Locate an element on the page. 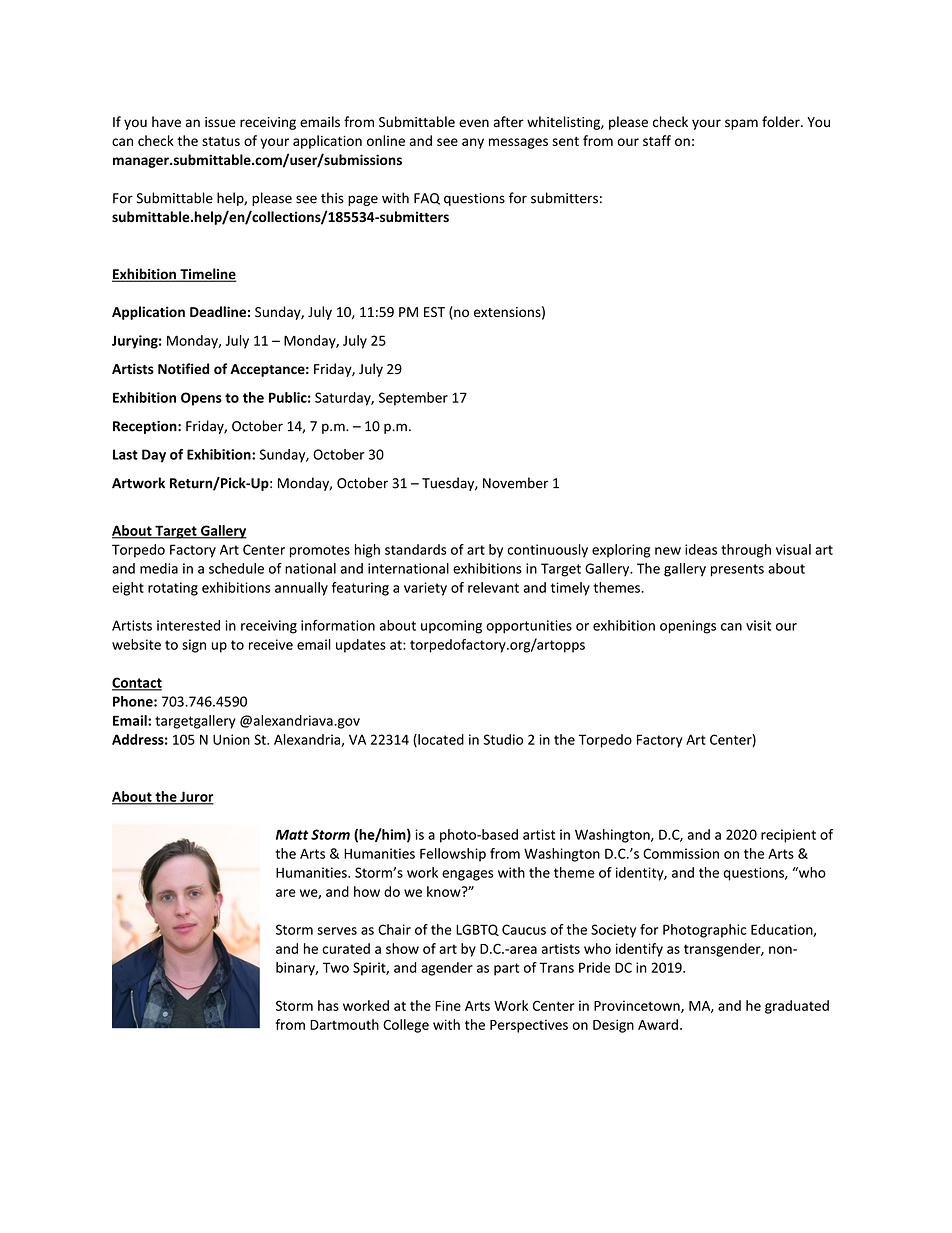 The width and height of the document is (952, 1233). Juror is located at coordinates (196, 797).
